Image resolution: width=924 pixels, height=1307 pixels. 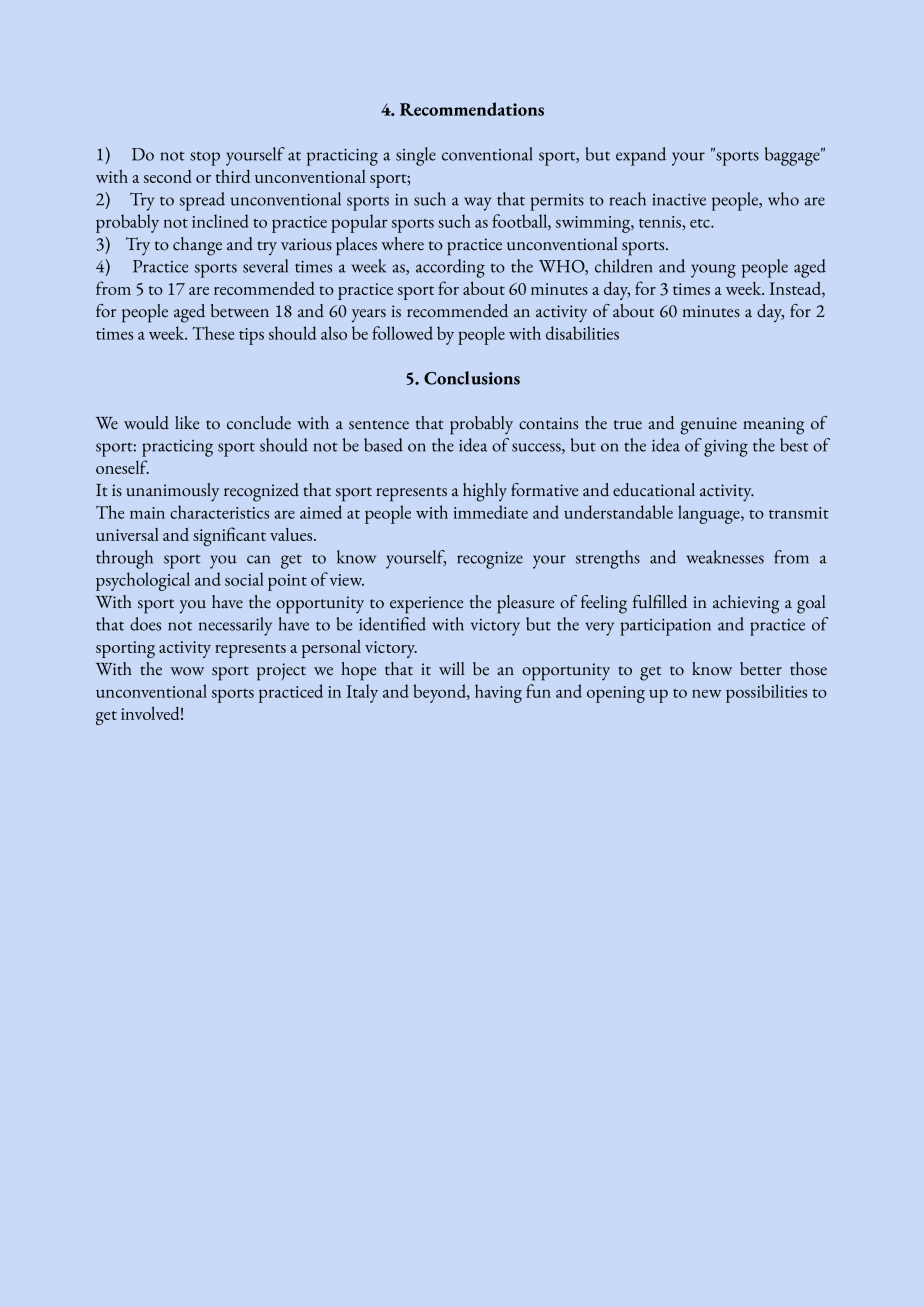 I want to click on young, so click(x=713, y=271).
